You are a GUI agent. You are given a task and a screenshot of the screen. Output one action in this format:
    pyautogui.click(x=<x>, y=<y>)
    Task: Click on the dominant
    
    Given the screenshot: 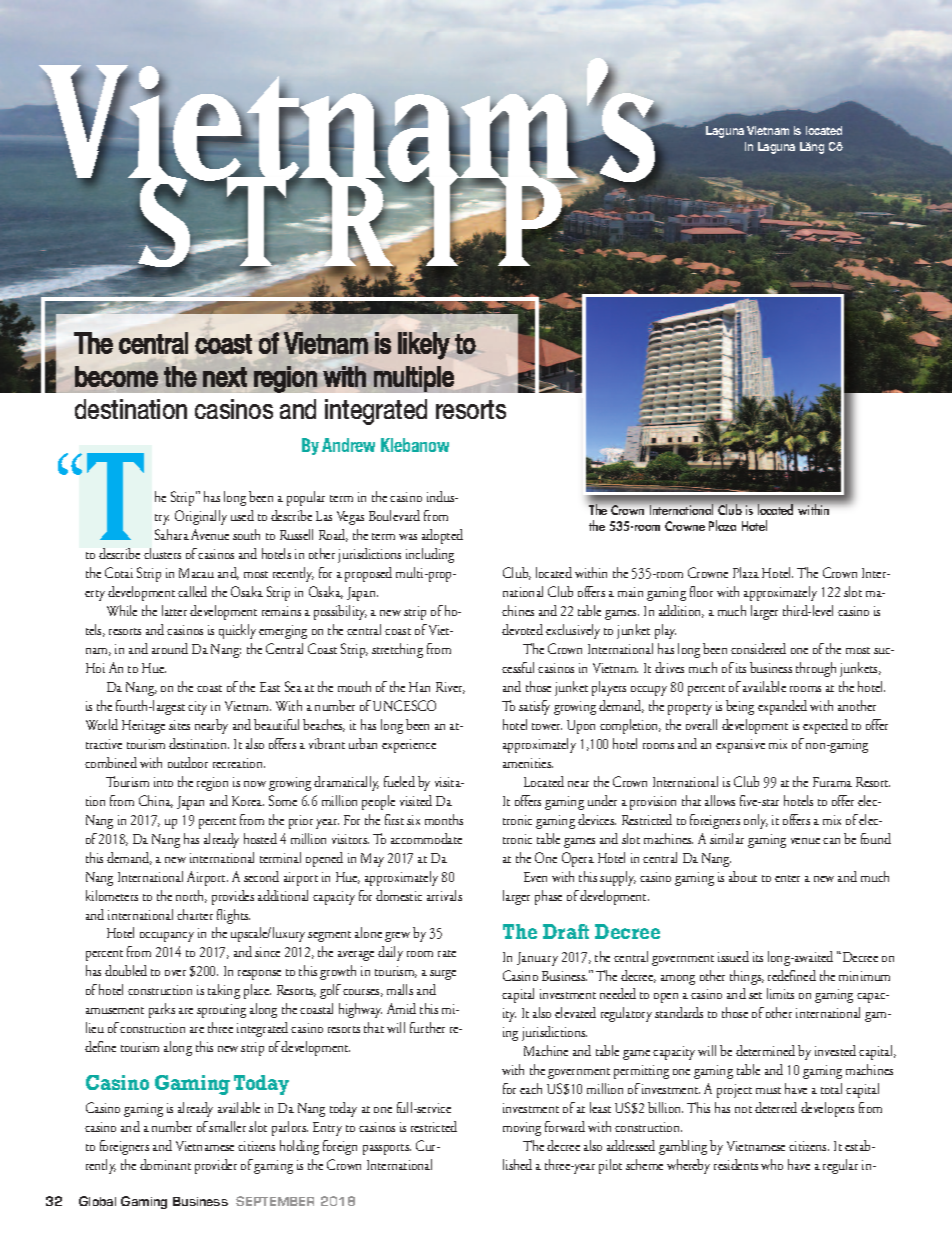 What is the action you would take?
    pyautogui.click(x=165, y=1164)
